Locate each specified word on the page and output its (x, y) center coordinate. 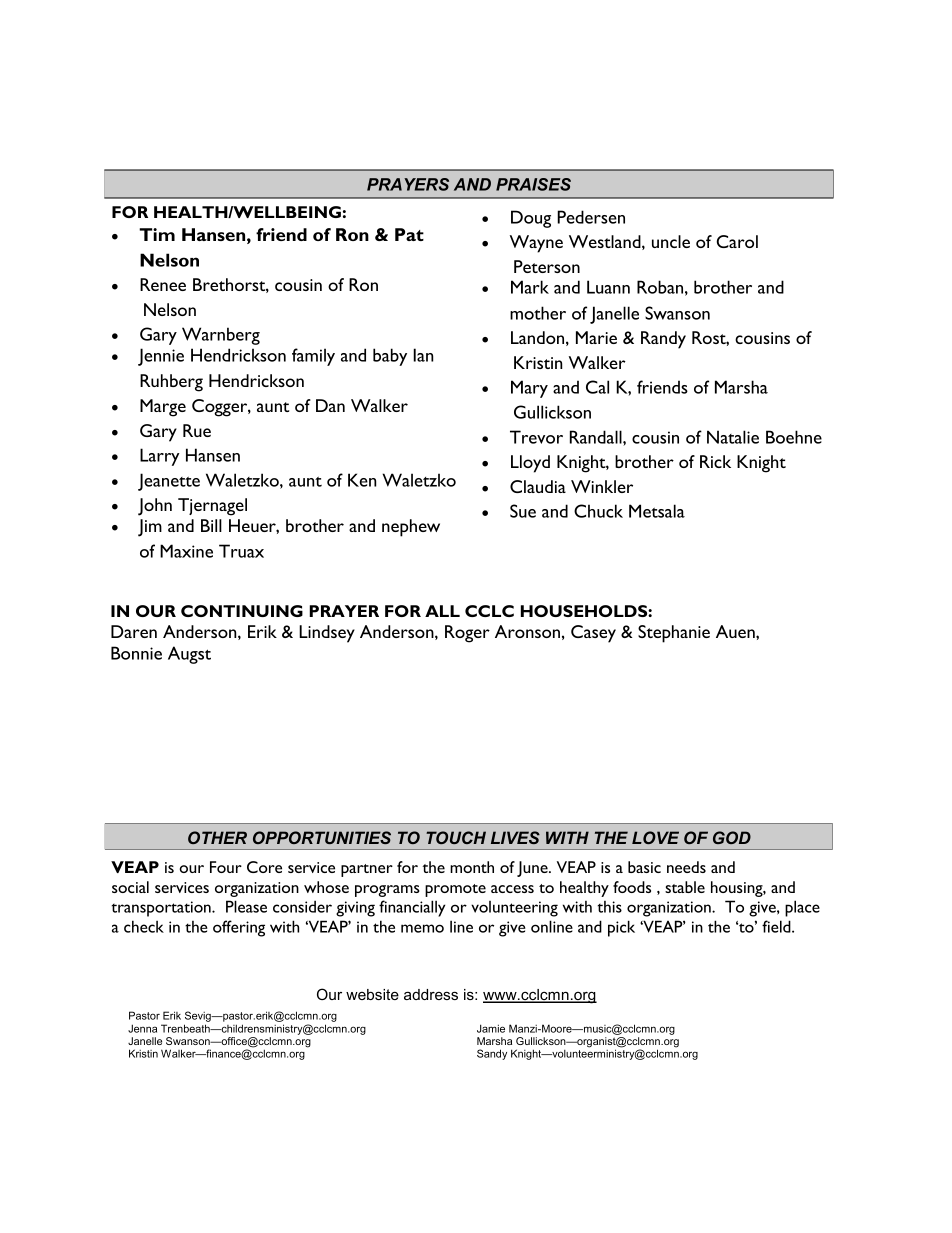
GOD (732, 837)
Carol (737, 241)
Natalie (733, 437)
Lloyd (530, 464)
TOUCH (456, 837)
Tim (157, 234)
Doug (531, 219)
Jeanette (169, 482)
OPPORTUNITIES (322, 837)
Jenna (142, 1028)
